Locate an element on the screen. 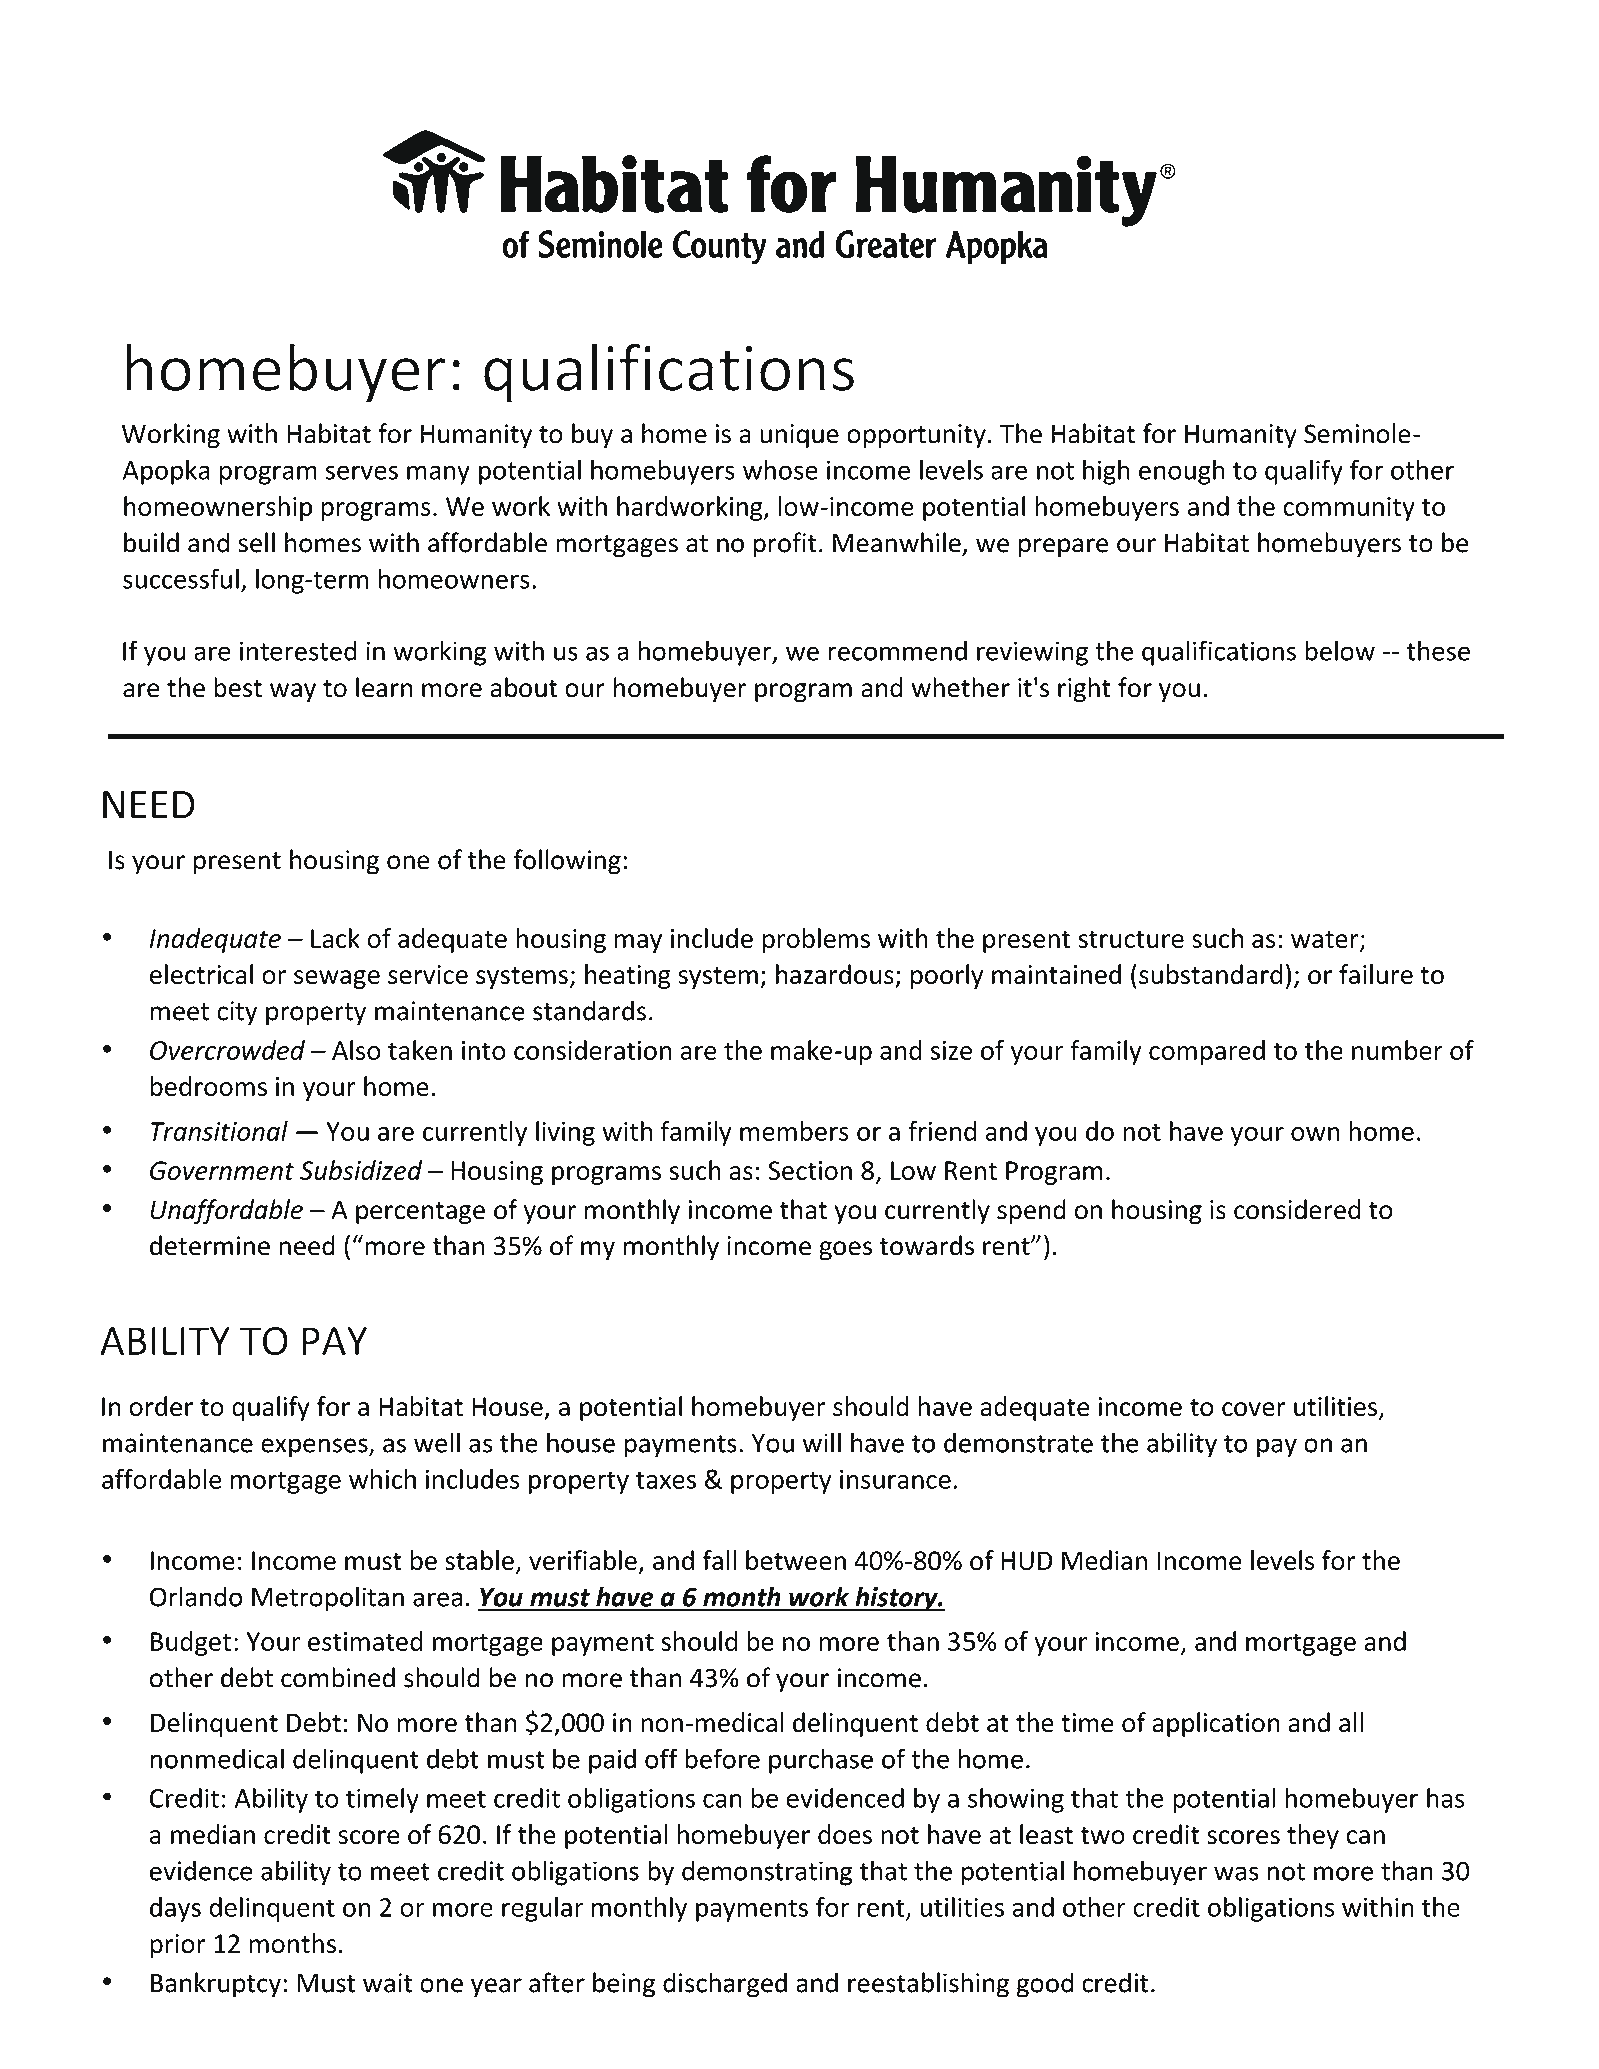 The width and height of the screenshot is (1599, 2069). expenses is located at coordinates (315, 1448).
